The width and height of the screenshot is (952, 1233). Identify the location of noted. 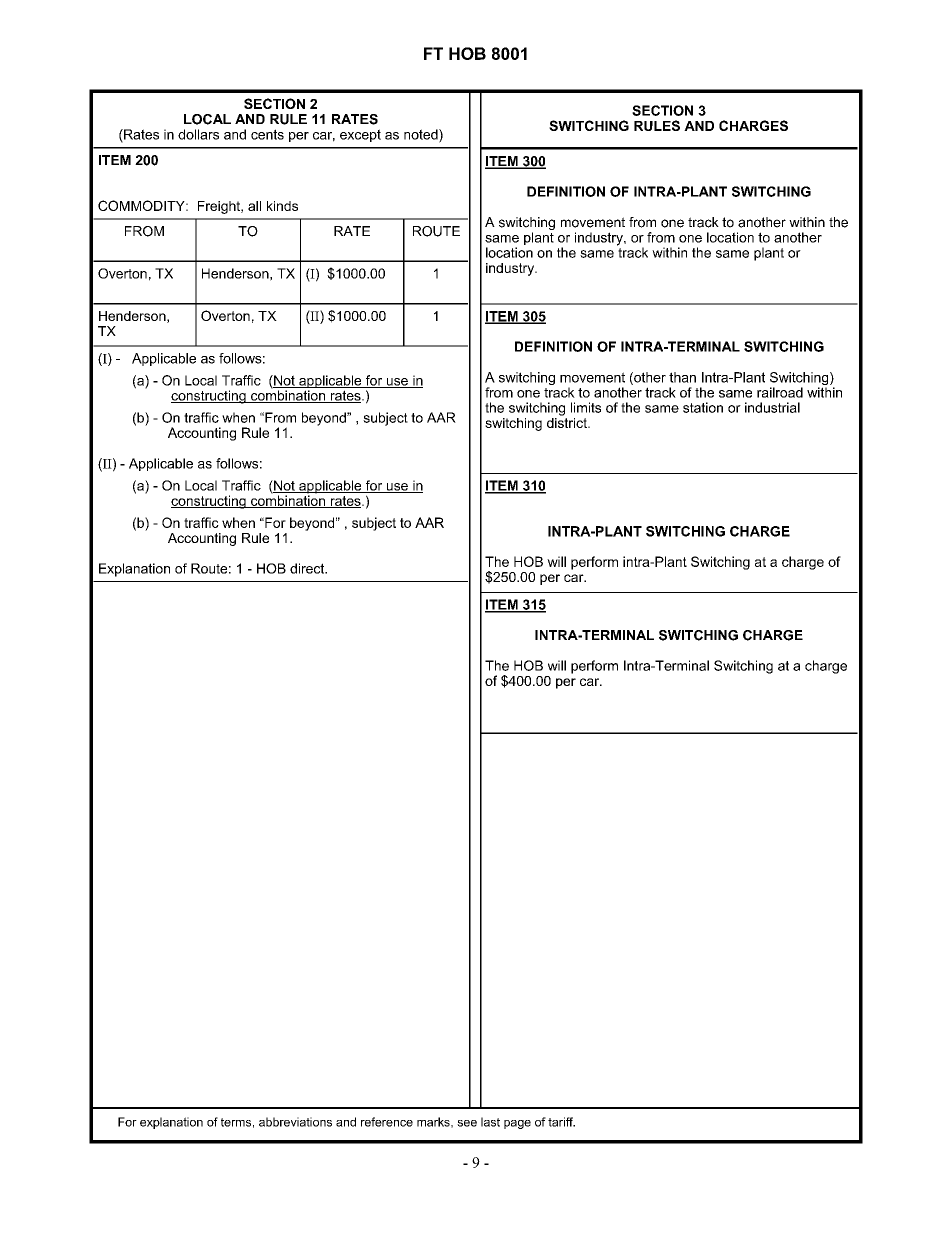
(422, 135).
